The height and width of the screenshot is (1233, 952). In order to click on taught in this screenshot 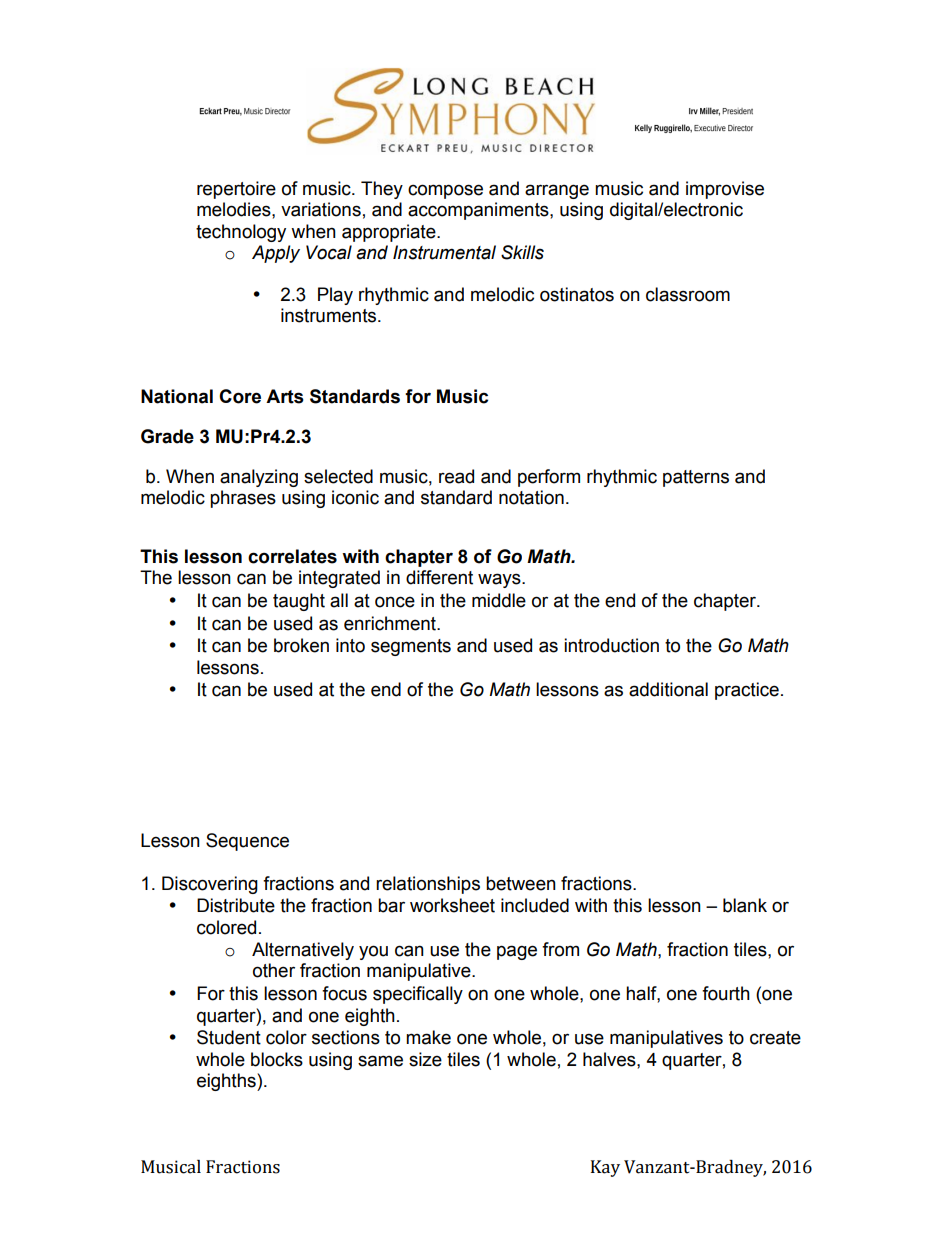, I will do `click(299, 602)`.
